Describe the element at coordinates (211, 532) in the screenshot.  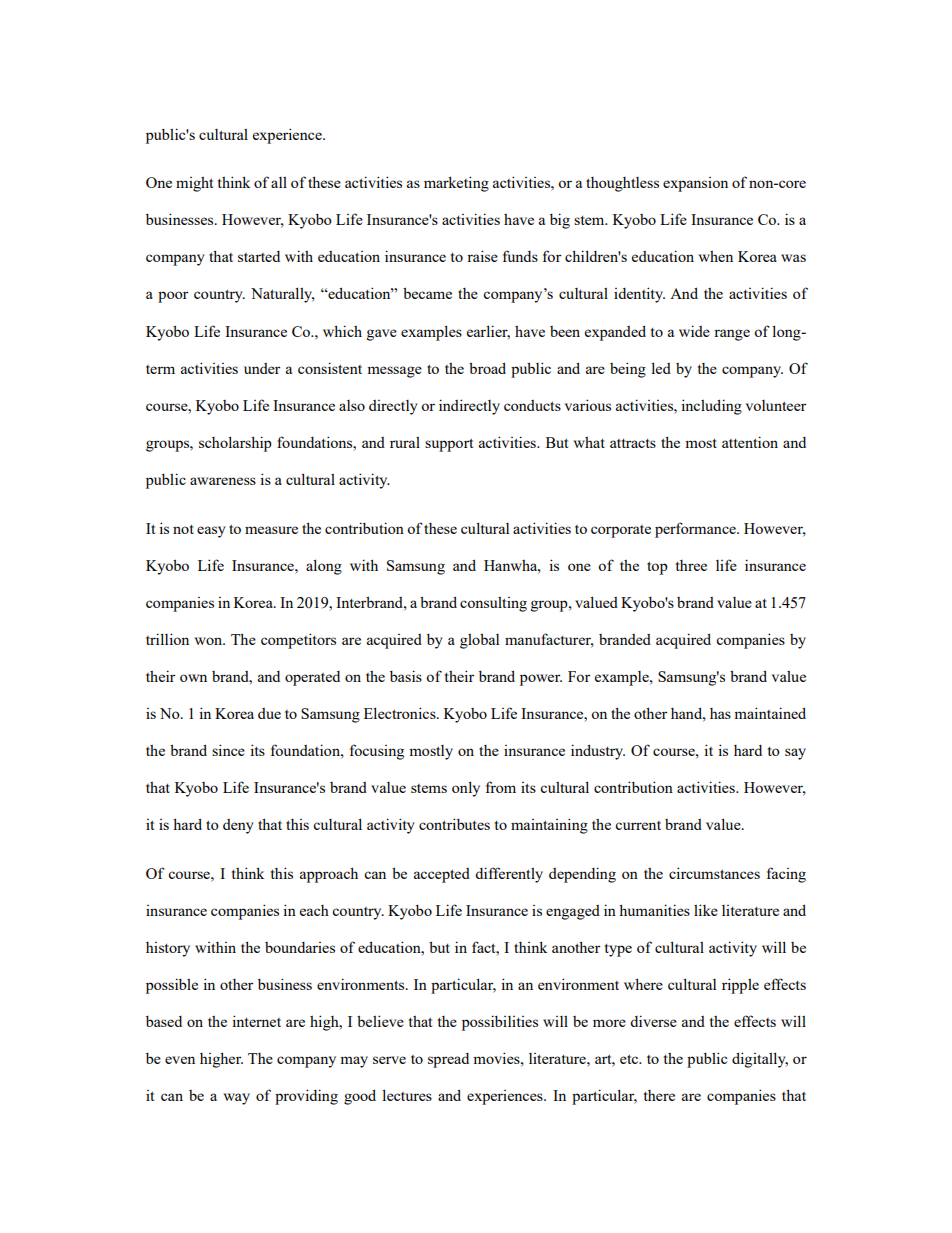
I see `easy` at that location.
